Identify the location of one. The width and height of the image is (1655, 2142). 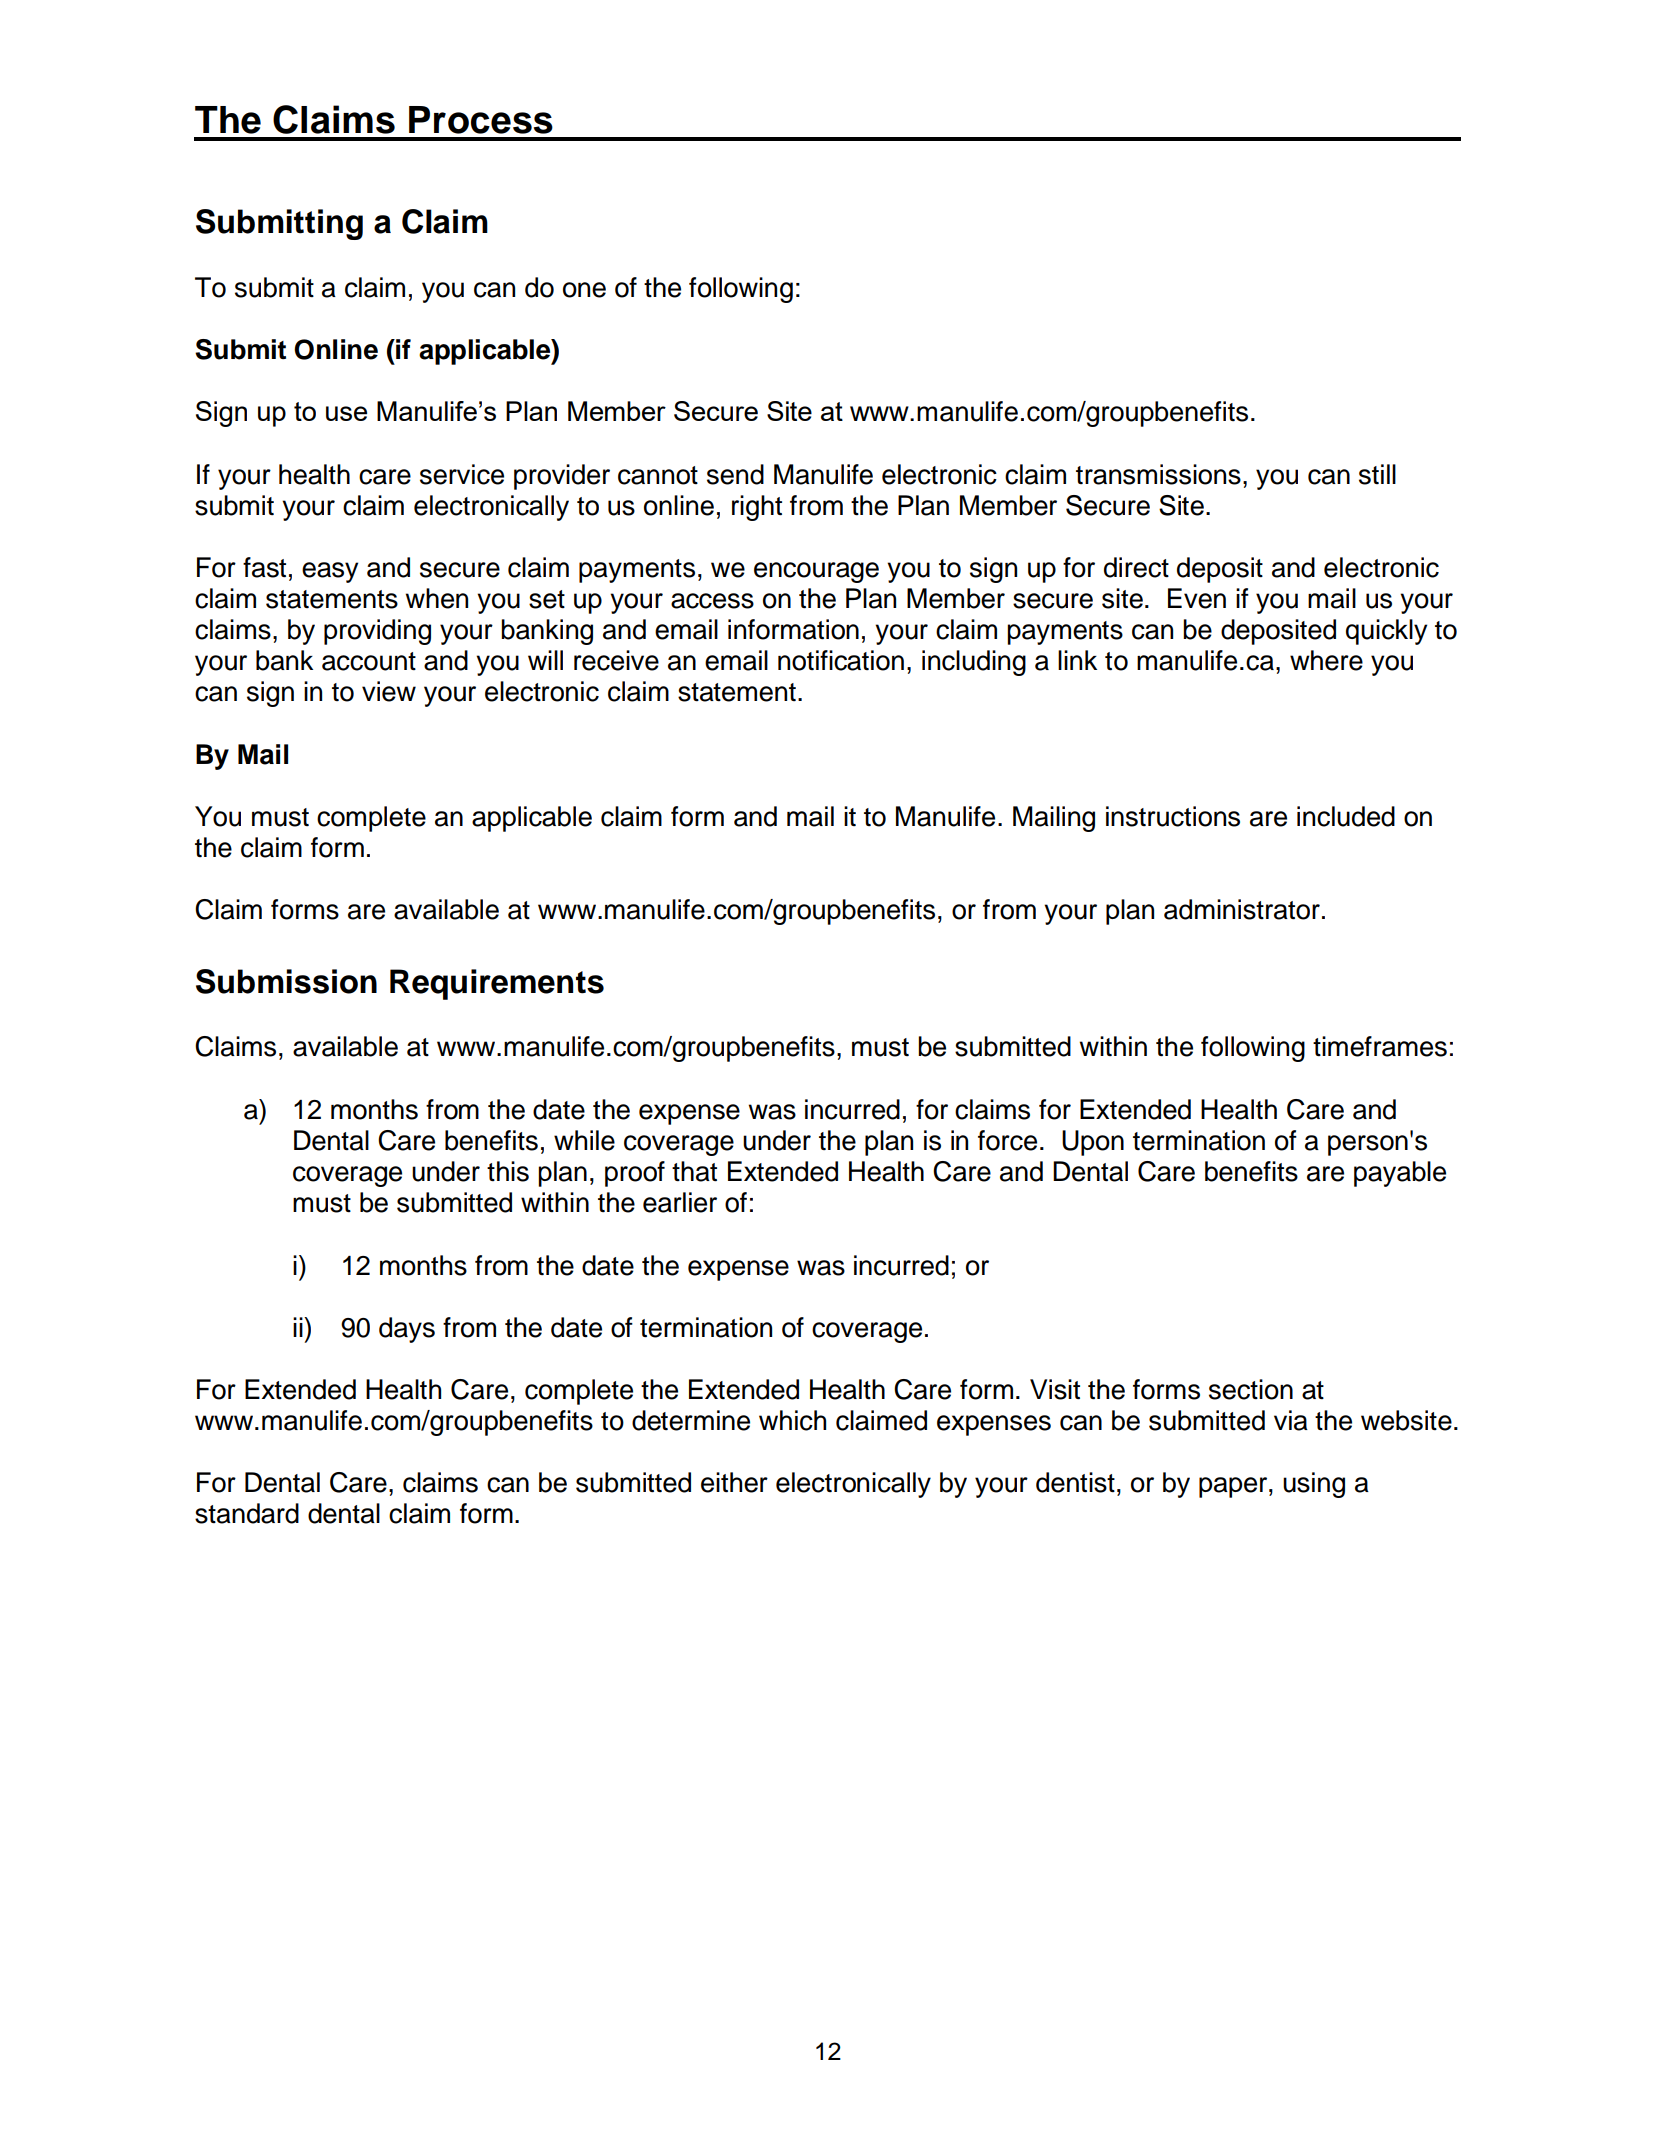
(584, 290).
